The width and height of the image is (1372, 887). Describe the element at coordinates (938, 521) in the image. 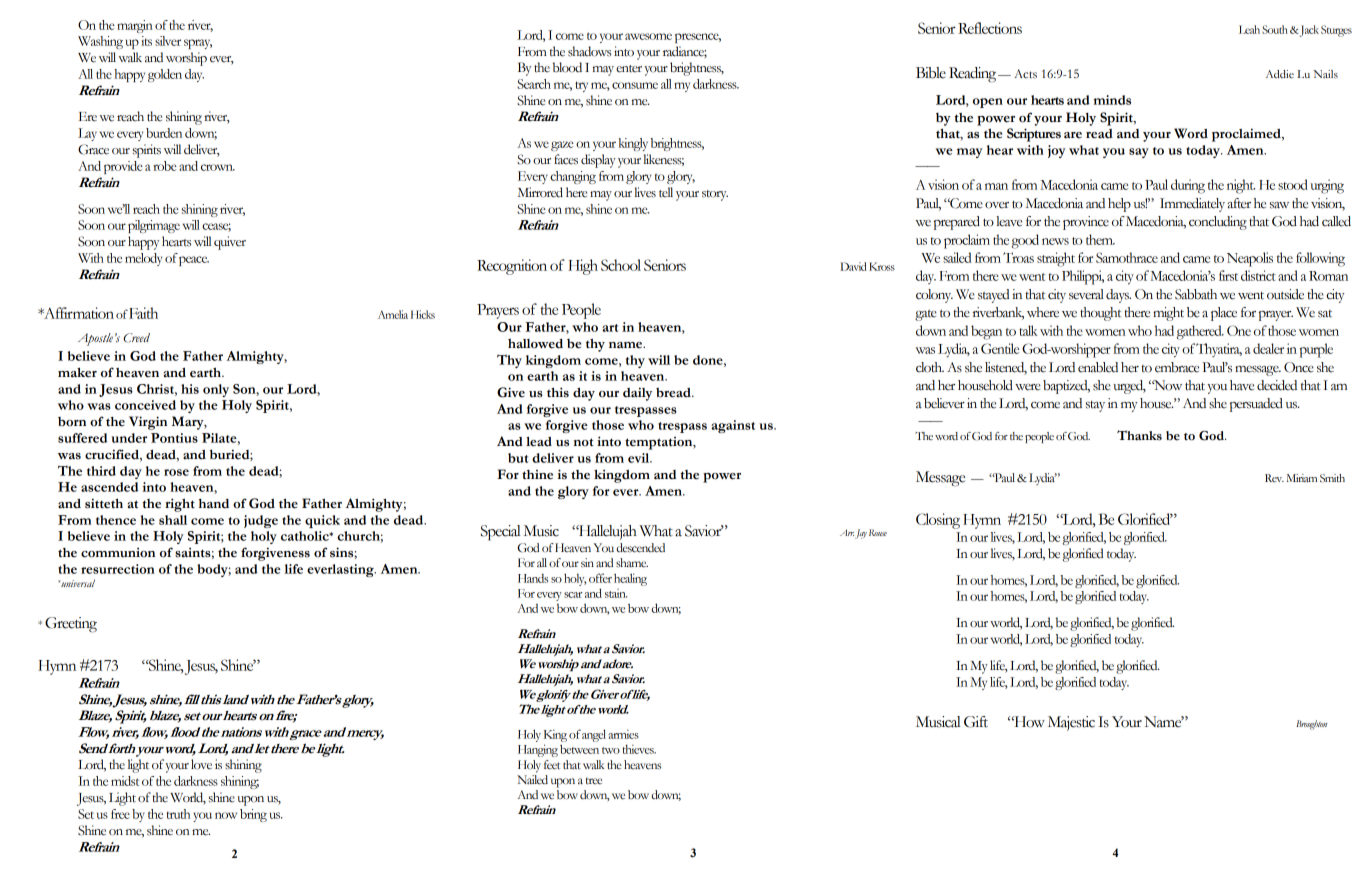

I see `Closing` at that location.
